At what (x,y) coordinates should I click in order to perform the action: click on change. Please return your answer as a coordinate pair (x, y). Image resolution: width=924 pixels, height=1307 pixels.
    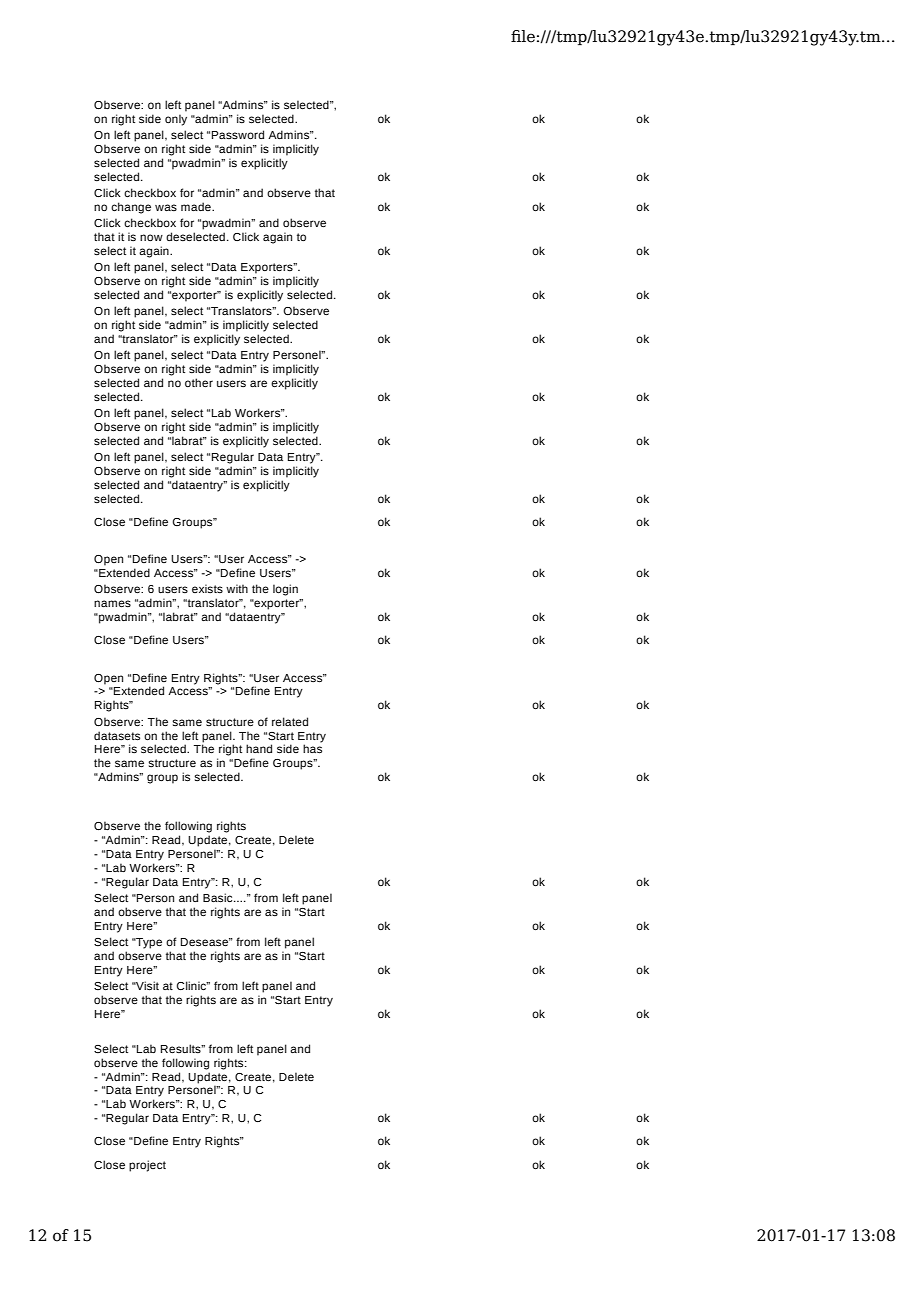
    Looking at the image, I should click on (131, 208).
